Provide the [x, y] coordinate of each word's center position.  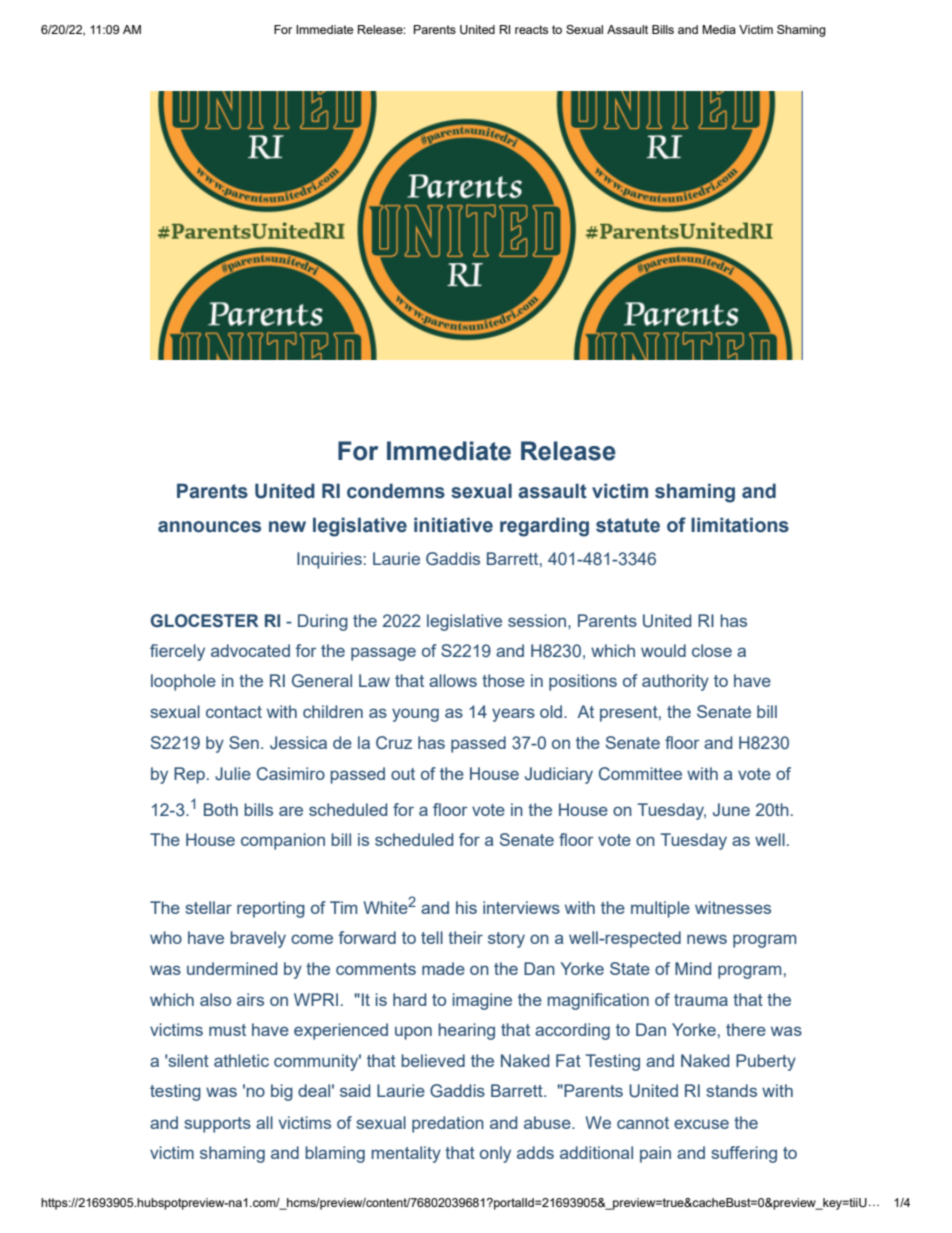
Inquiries [329, 560]
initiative [453, 525]
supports [217, 1125]
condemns [396, 491]
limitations [740, 525]
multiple [660, 909]
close [712, 650]
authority [675, 682]
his [466, 907]
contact [234, 712]
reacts [531, 29]
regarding [544, 527]
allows [453, 680]
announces [209, 527]
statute [628, 525]
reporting [271, 909]
